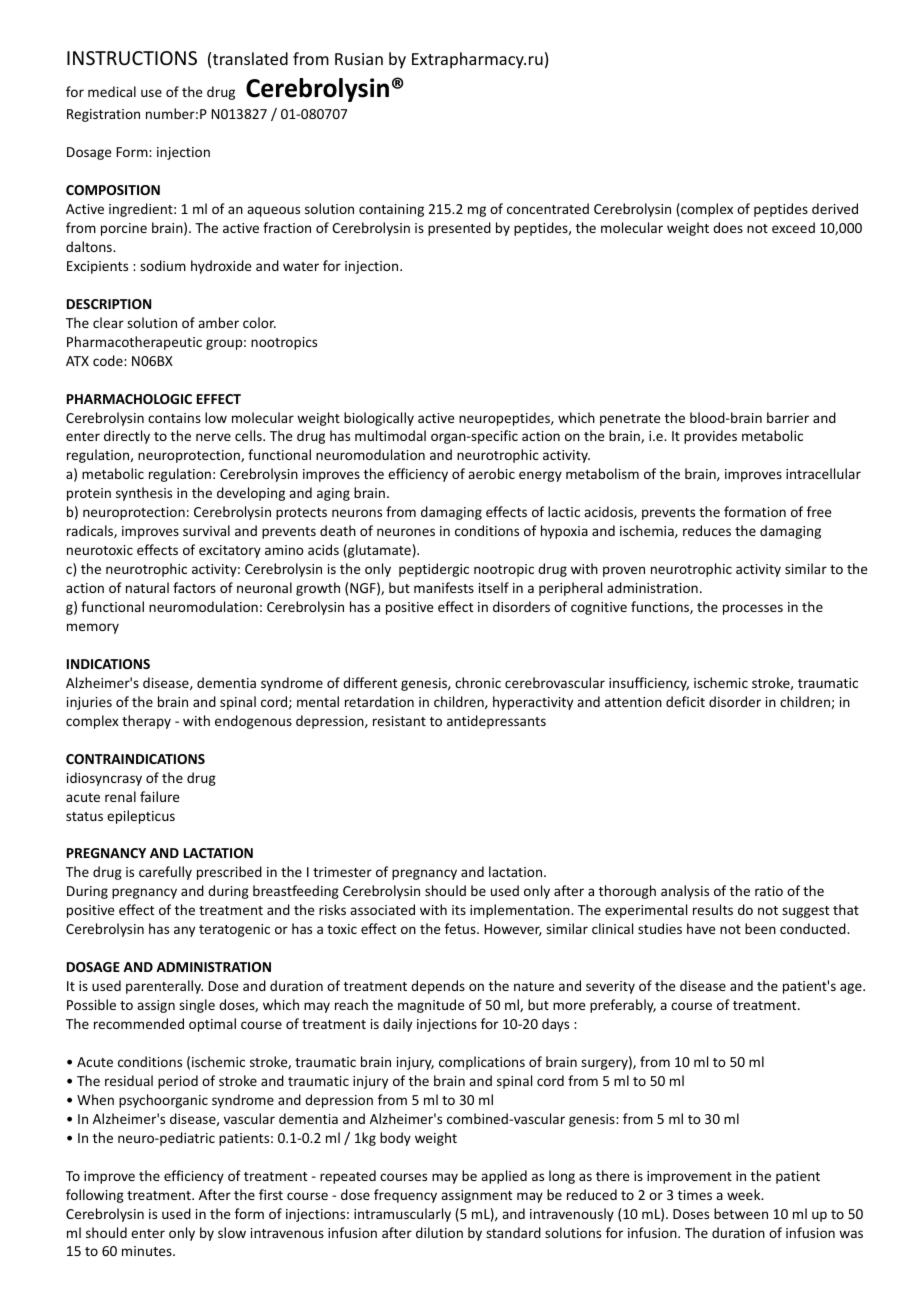 Image resolution: width=924 pixels, height=1308 pixels. What do you see at coordinates (93, 628) in the image?
I see `memory` at bounding box center [93, 628].
